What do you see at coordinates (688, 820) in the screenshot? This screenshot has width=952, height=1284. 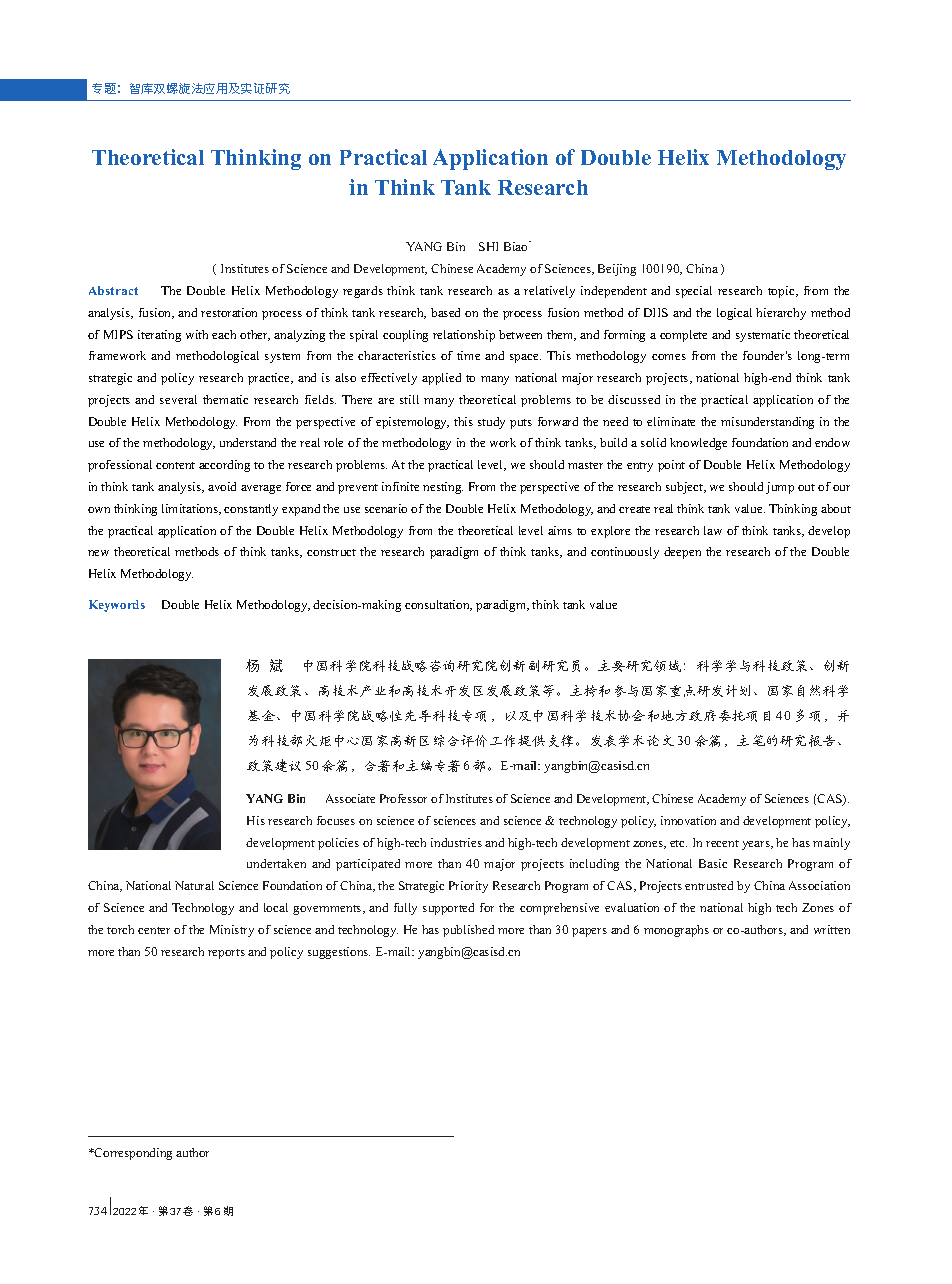 I see `innovation` at bounding box center [688, 820].
